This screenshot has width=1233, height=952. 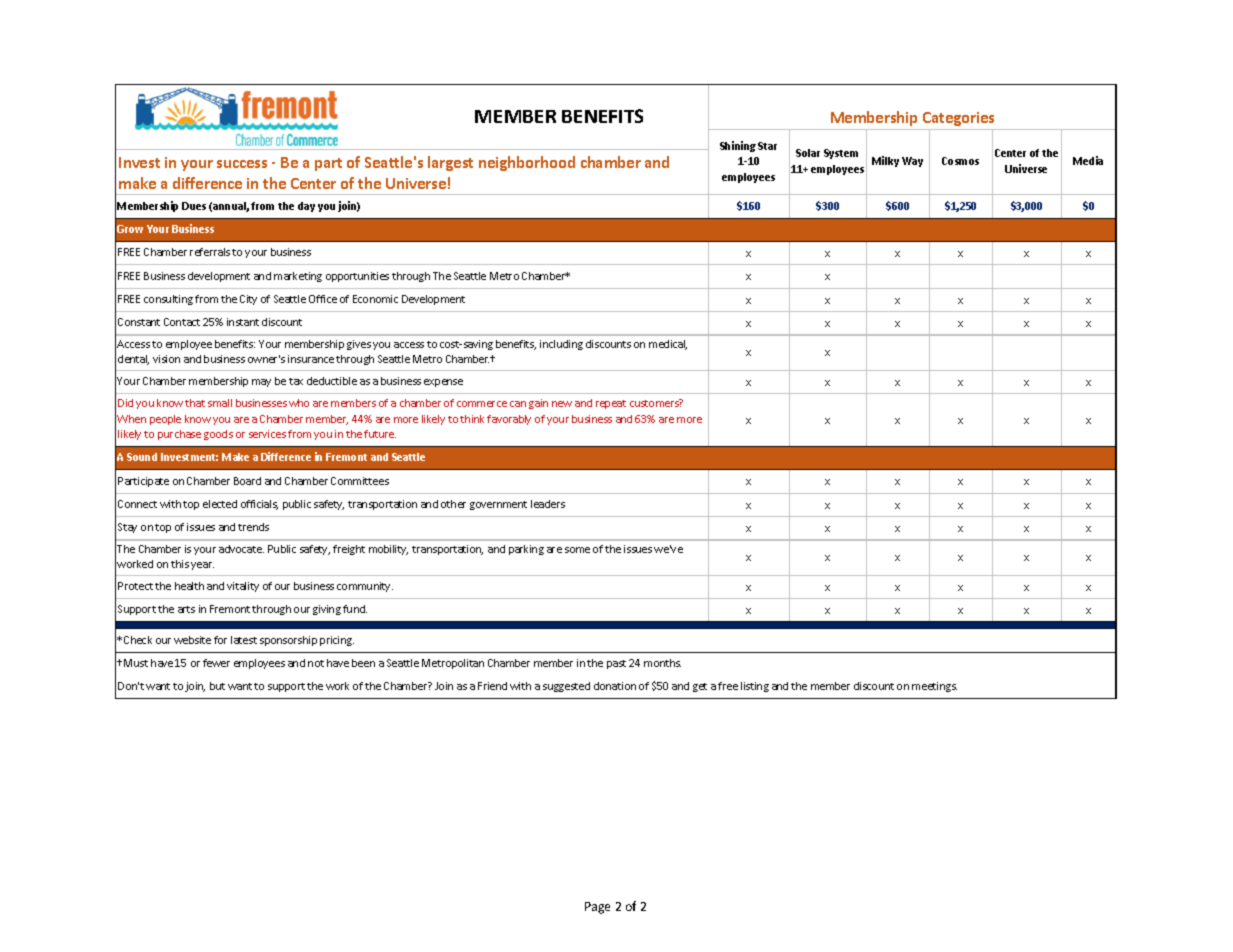 What do you see at coordinates (242, 164) in the screenshot?
I see `success` at bounding box center [242, 164].
